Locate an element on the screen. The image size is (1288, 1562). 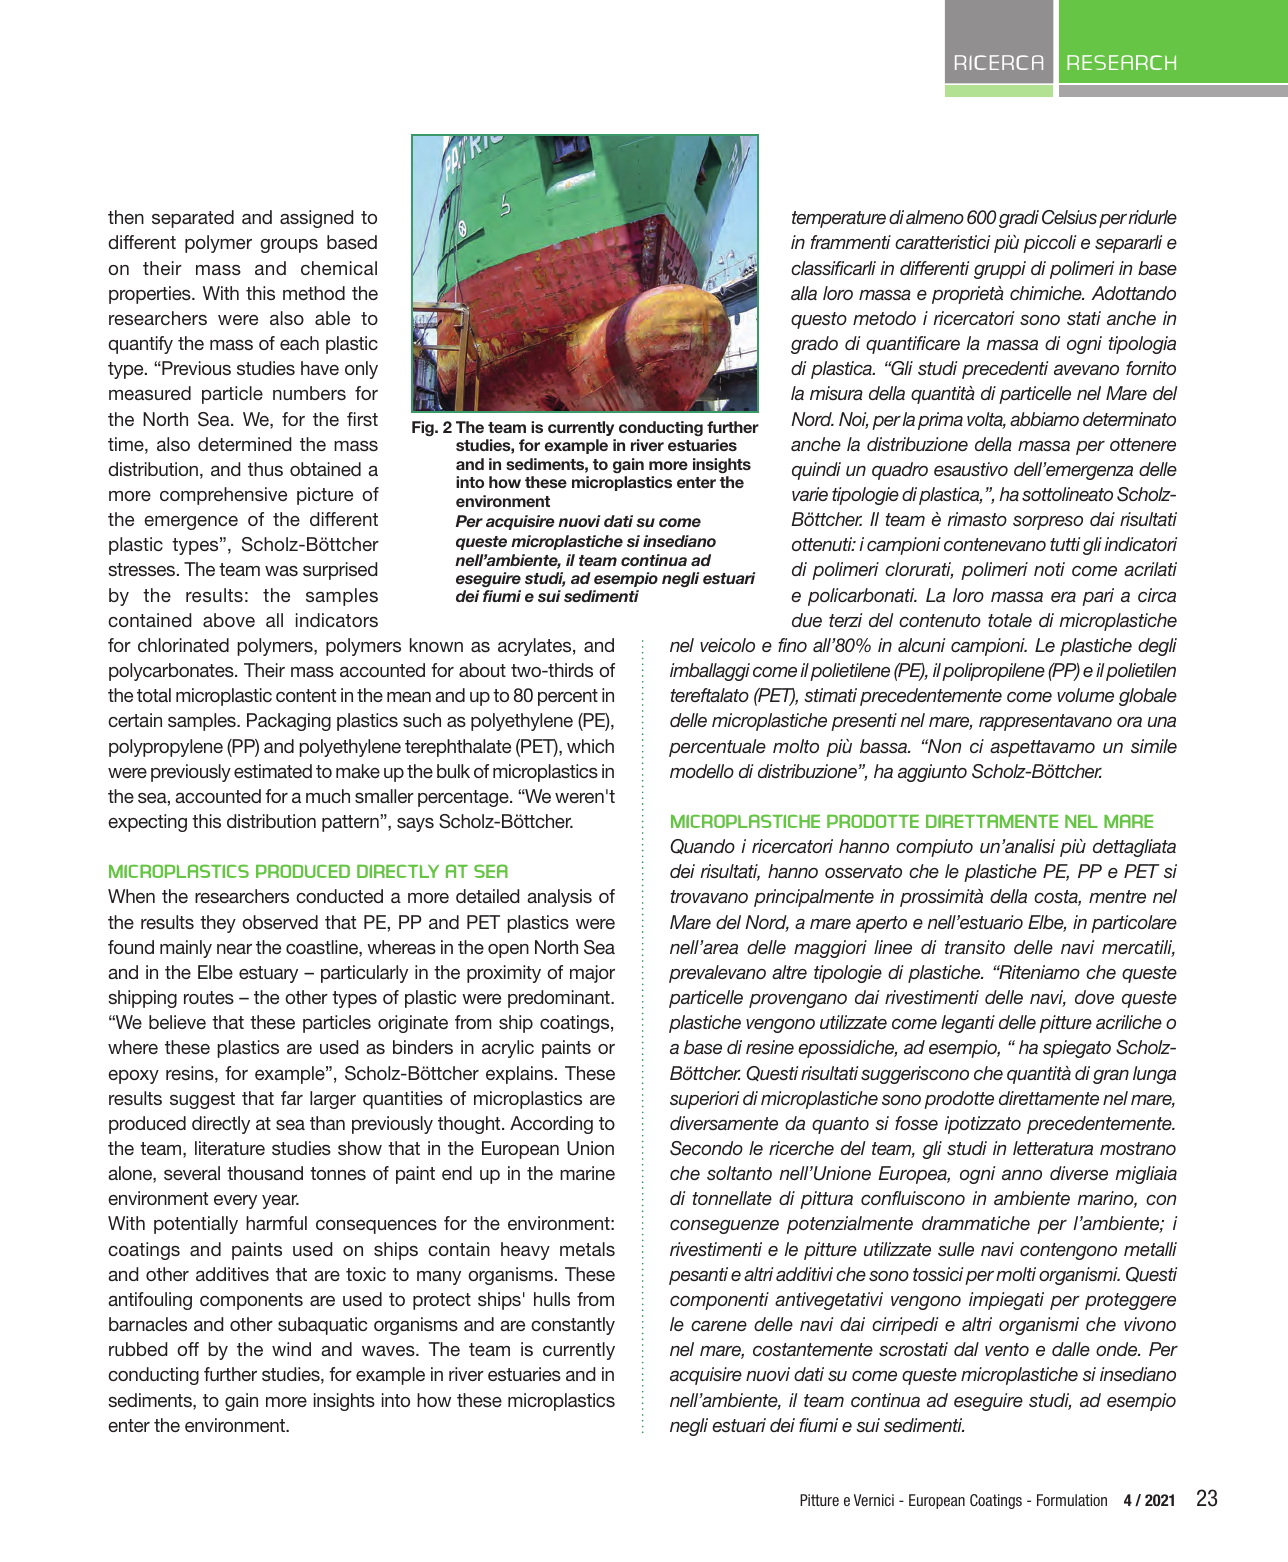
groups is located at coordinates (289, 246).
